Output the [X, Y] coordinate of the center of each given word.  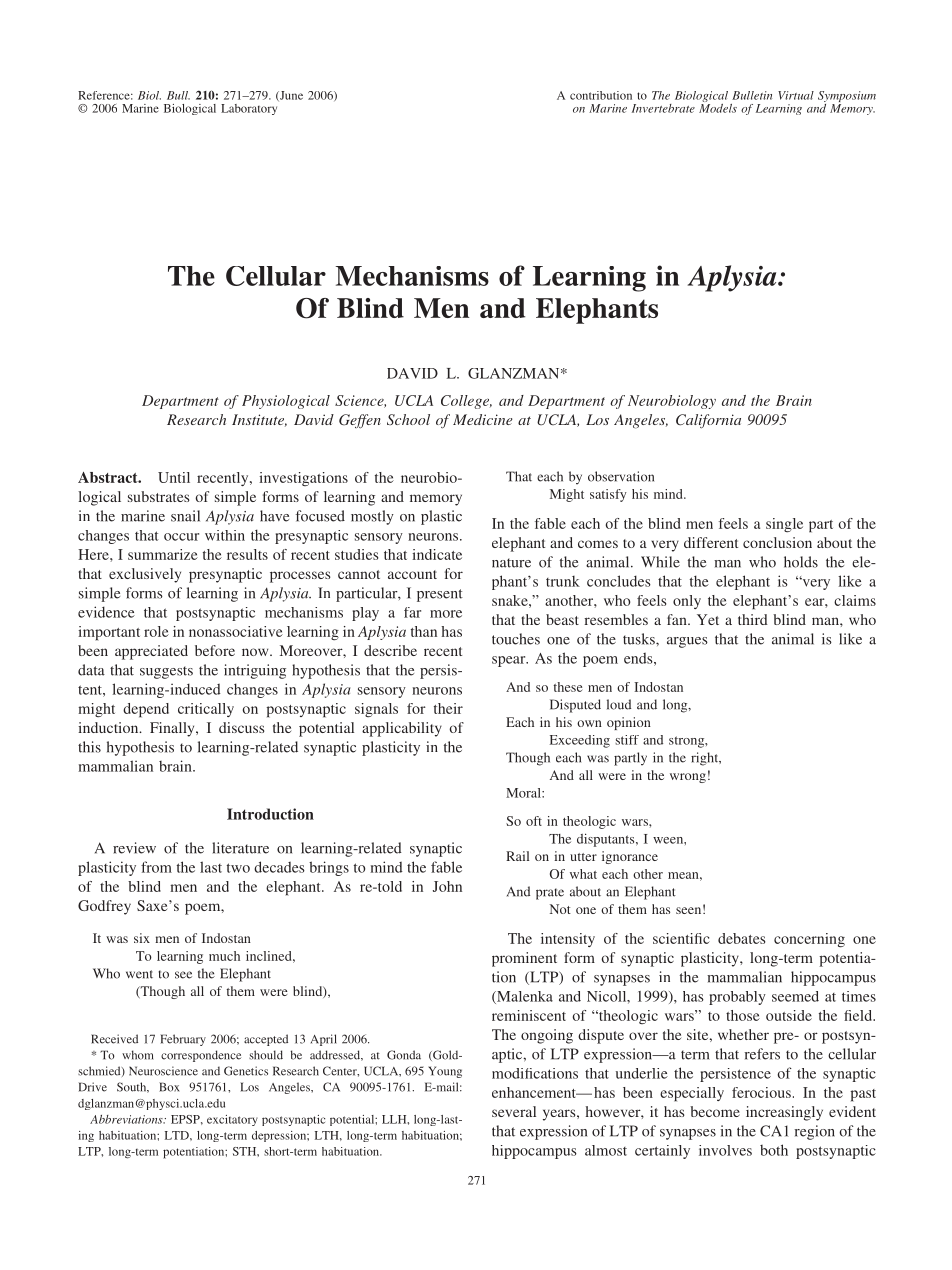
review [134, 848]
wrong [688, 778]
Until [174, 477]
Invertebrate [663, 108]
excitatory [232, 1120]
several [514, 1111]
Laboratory [249, 109]
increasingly [784, 1113]
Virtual [796, 95]
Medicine [482, 419]
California [708, 421]
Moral [524, 793]
